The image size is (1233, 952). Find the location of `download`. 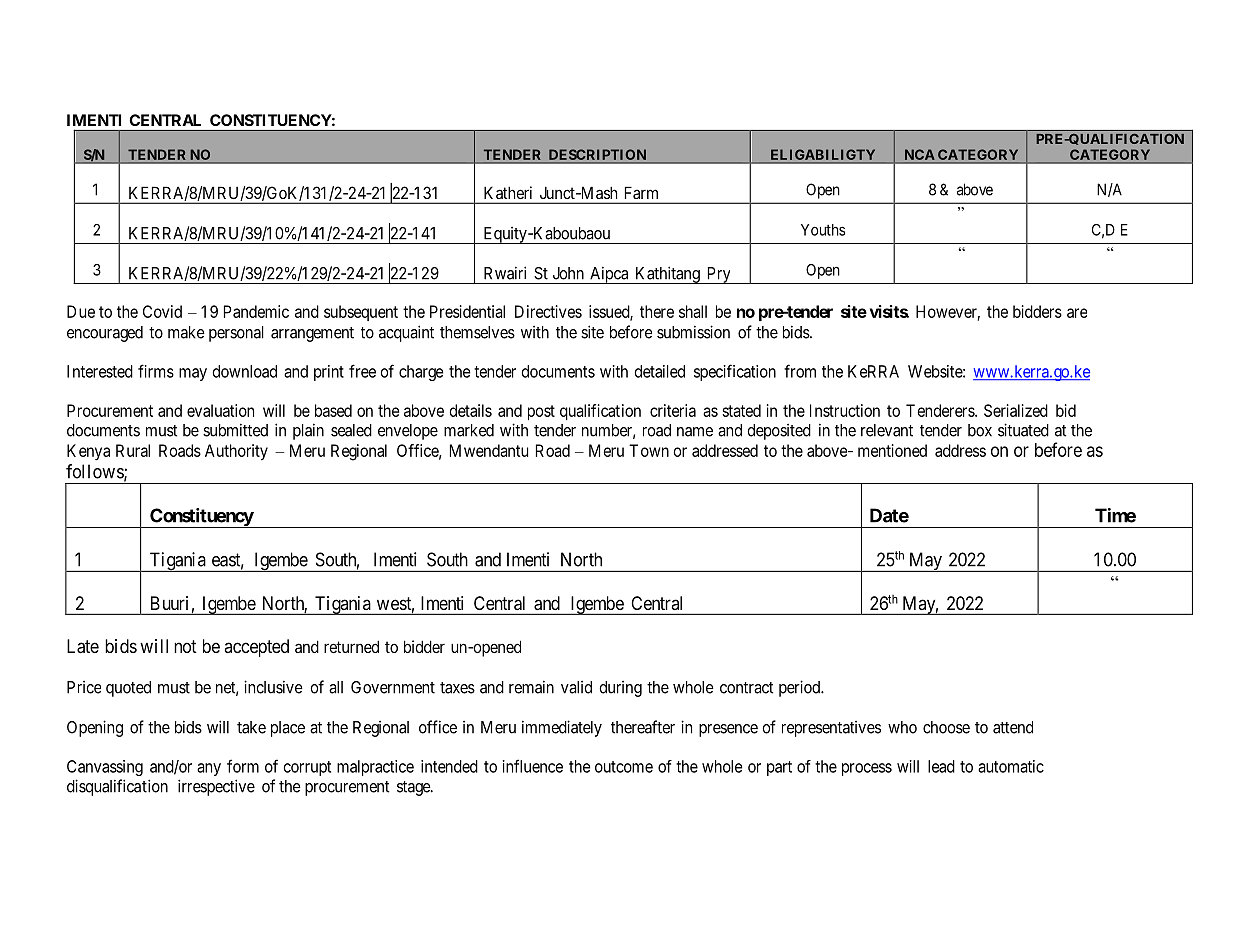

download is located at coordinates (245, 371).
